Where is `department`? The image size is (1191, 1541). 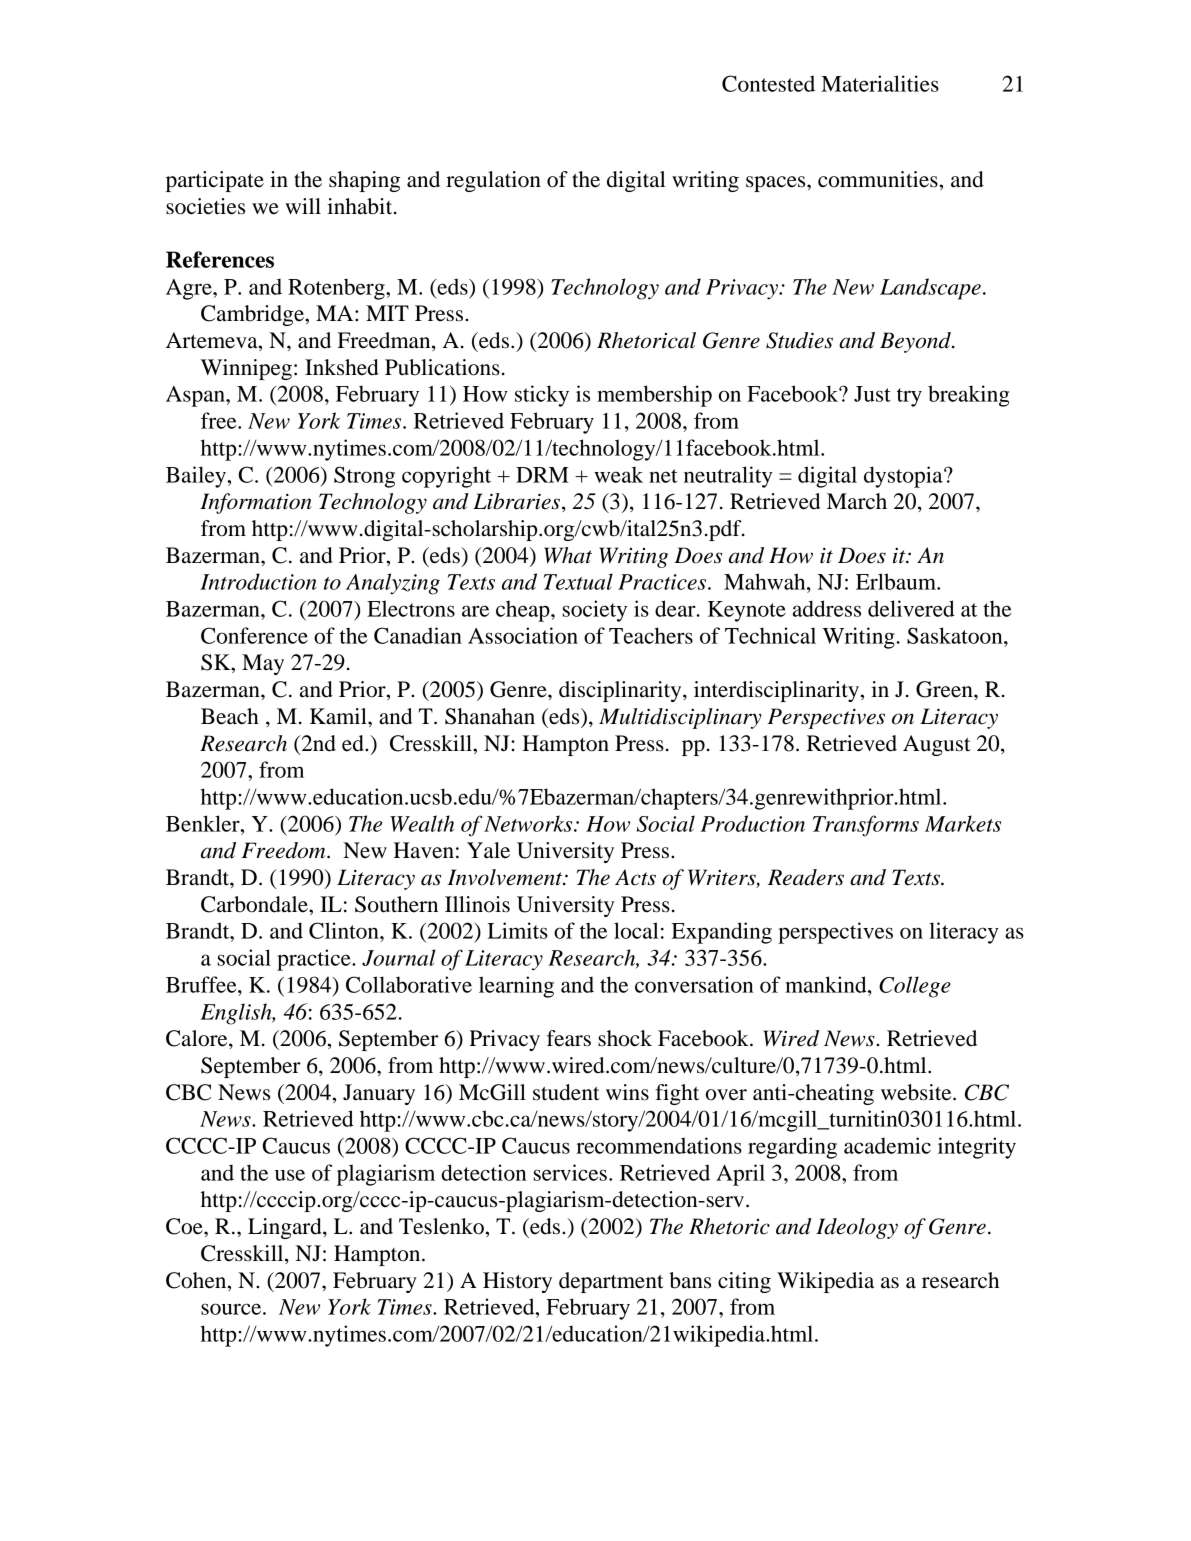
department is located at coordinates (611, 1282).
